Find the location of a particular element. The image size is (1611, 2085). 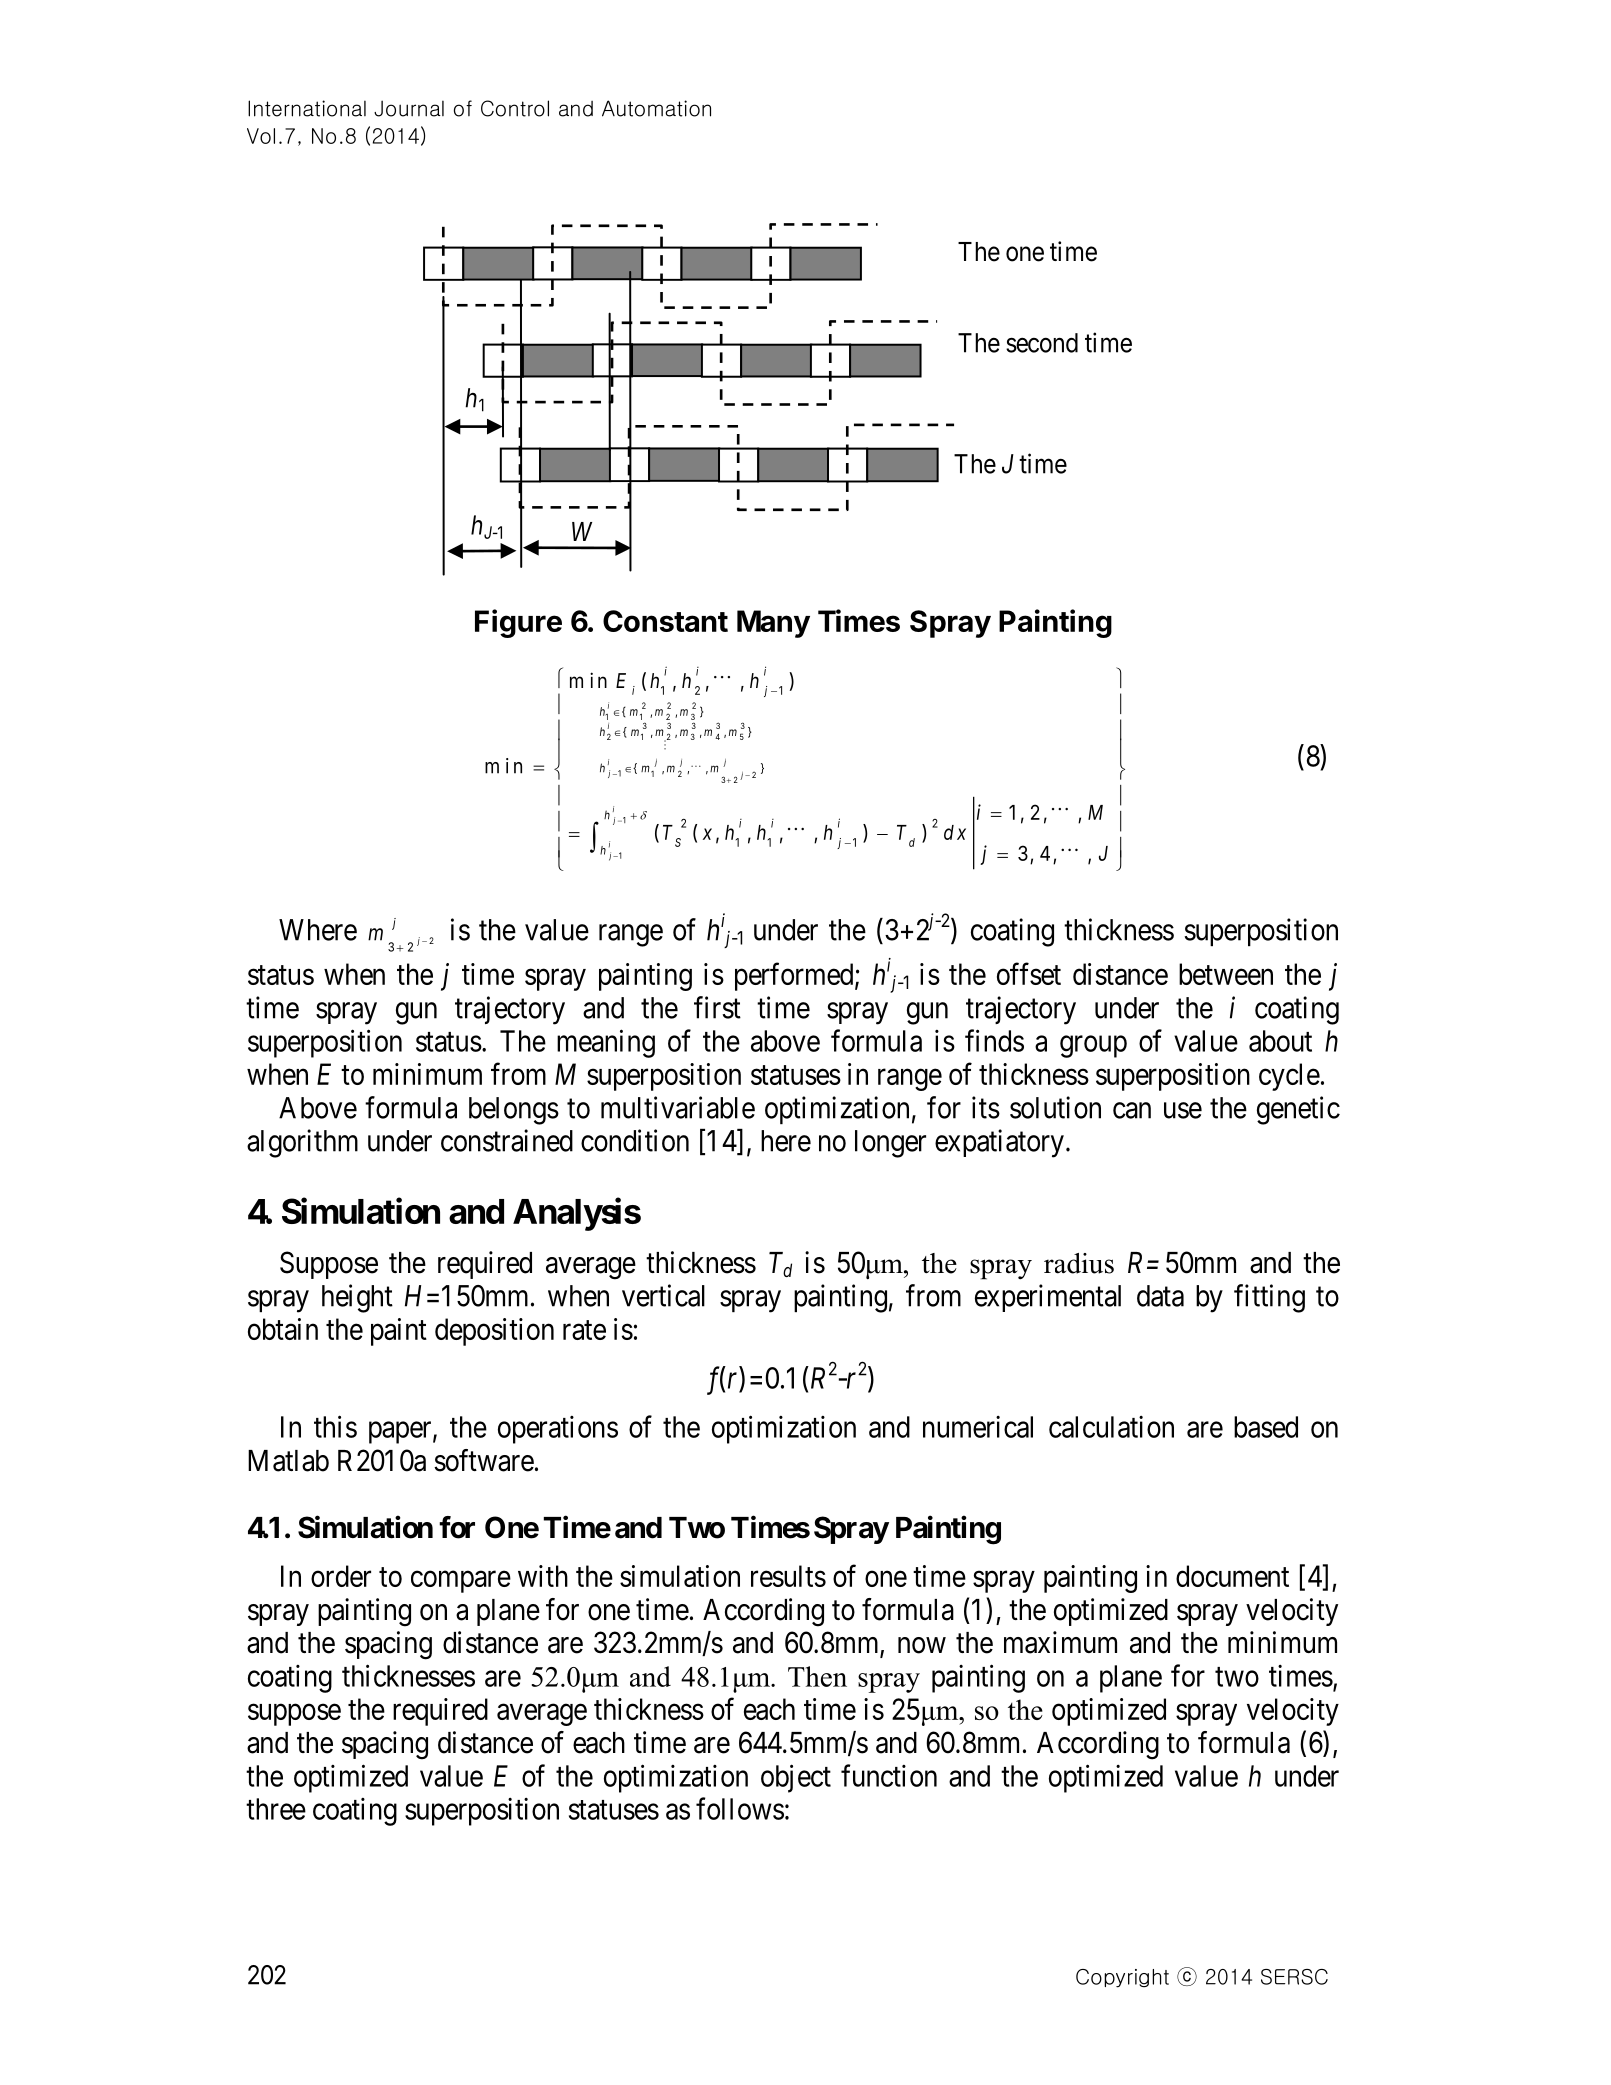

three is located at coordinates (276, 1809).
